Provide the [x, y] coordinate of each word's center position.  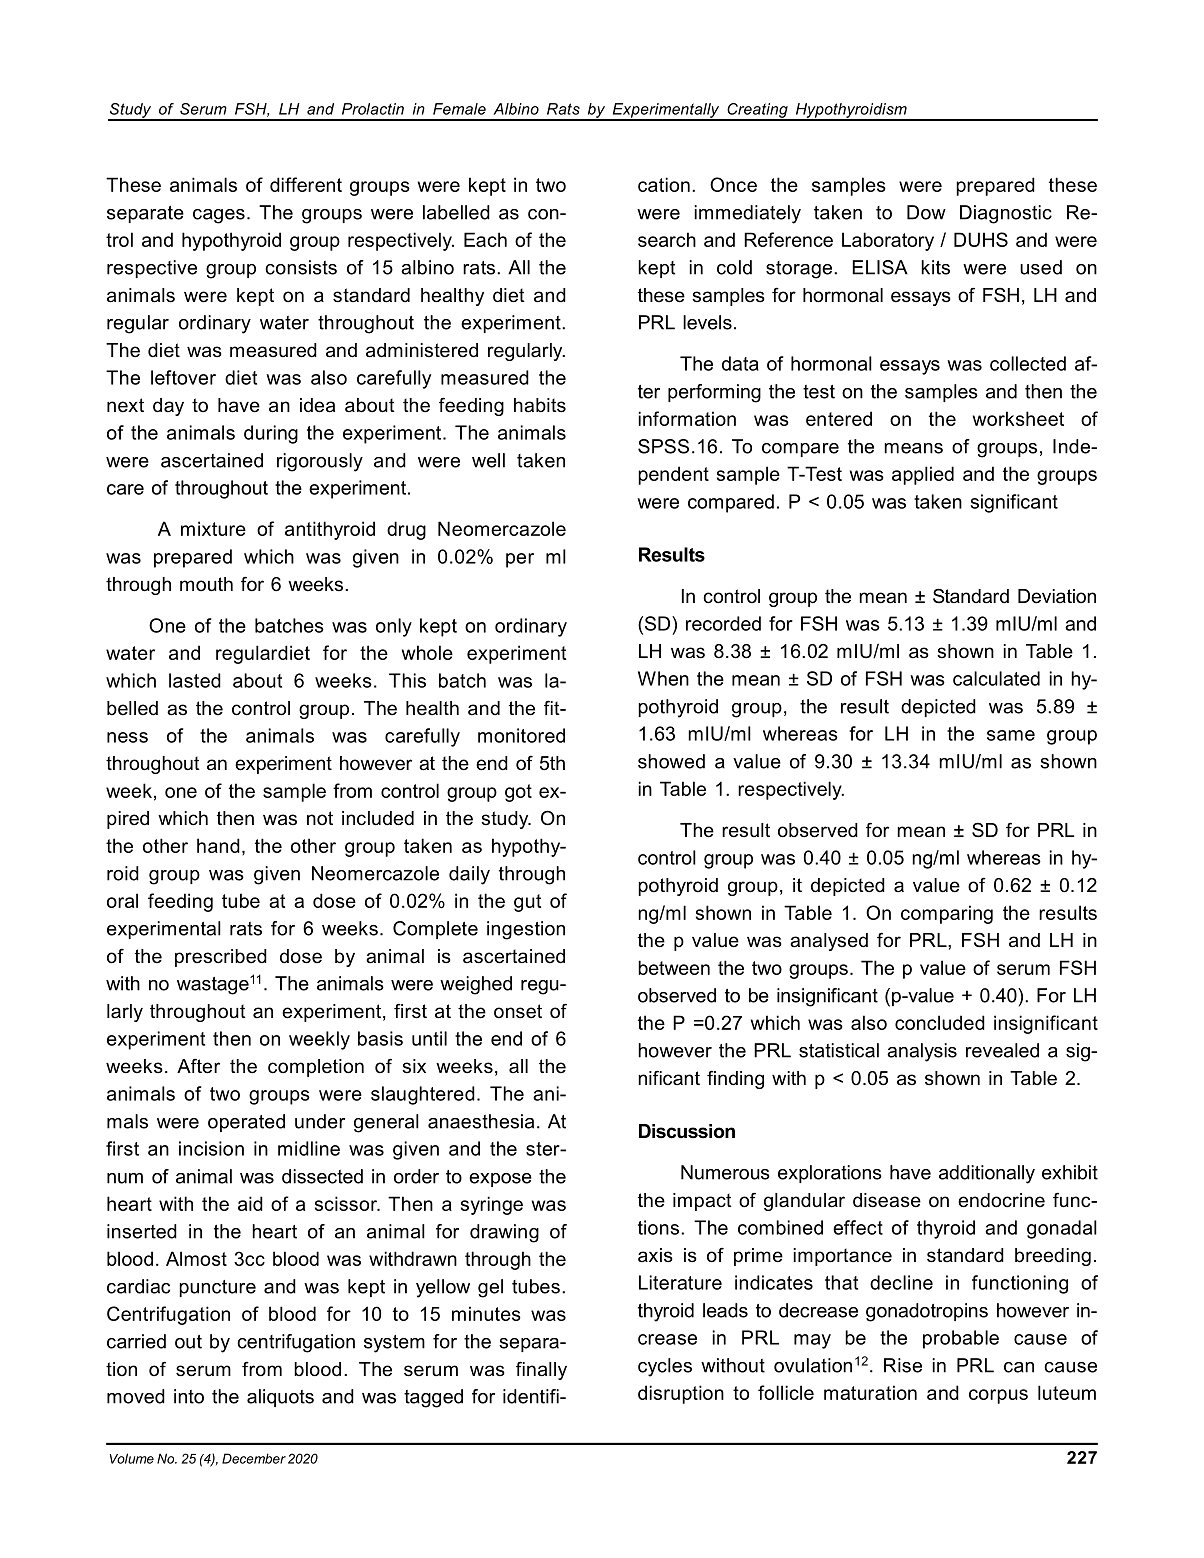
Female [459, 109]
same [1011, 735]
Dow [926, 212]
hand [218, 845]
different [306, 184]
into [189, 1396]
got [518, 793]
